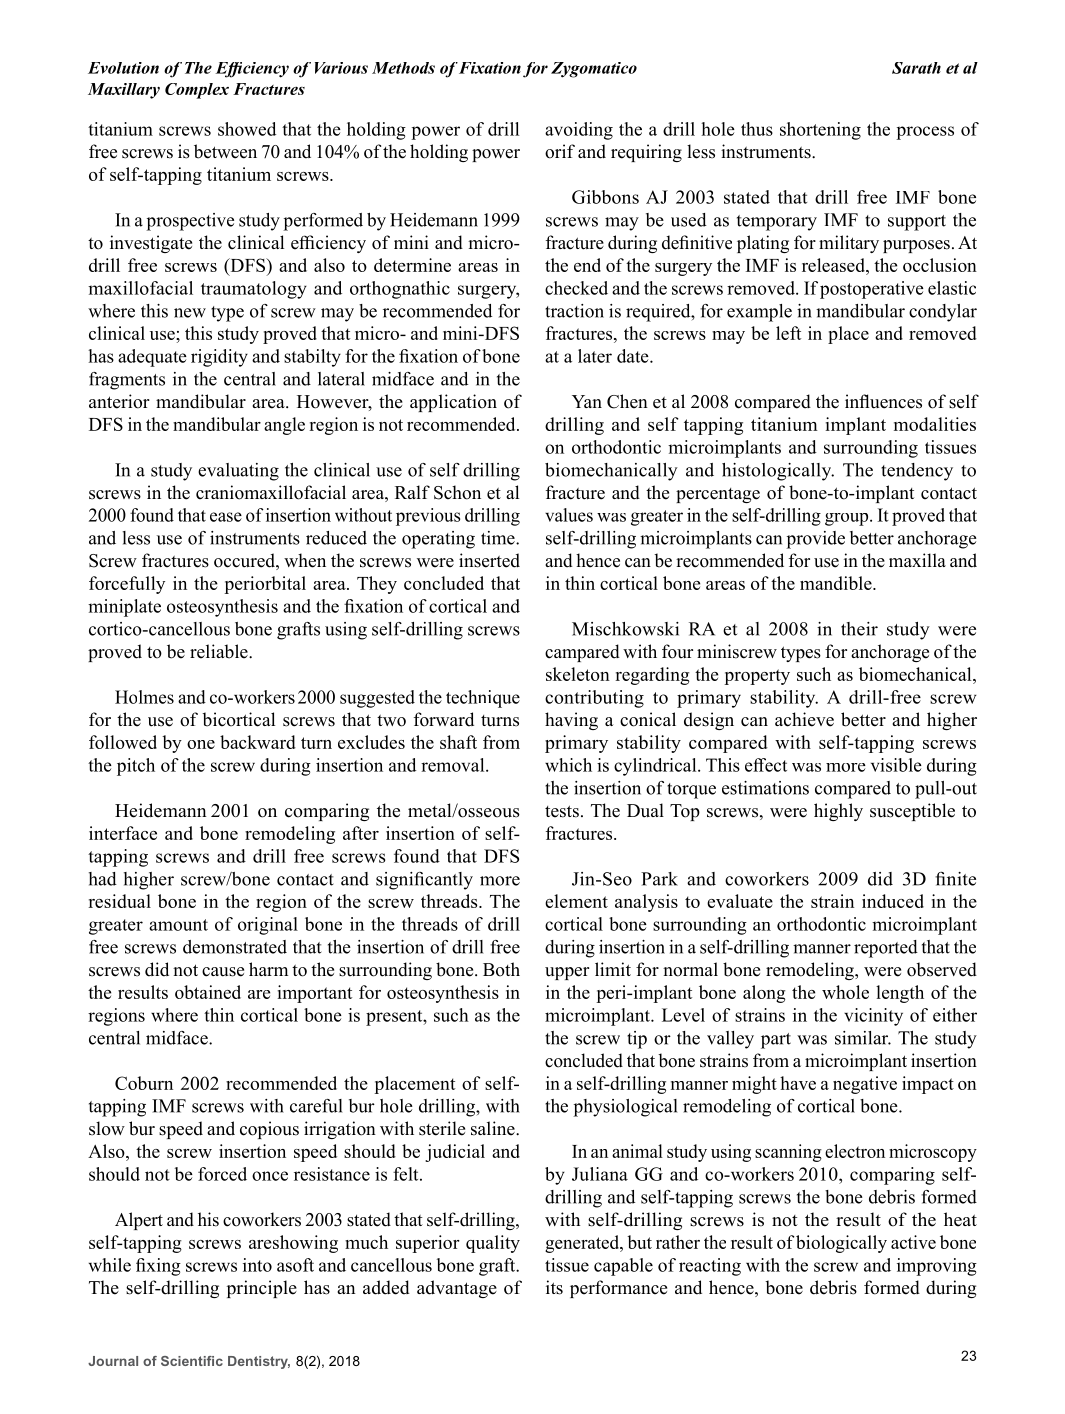 This page has height=1414, width=1065. What do you see at coordinates (192, 1361) in the page?
I see `Scientific` at bounding box center [192, 1361].
